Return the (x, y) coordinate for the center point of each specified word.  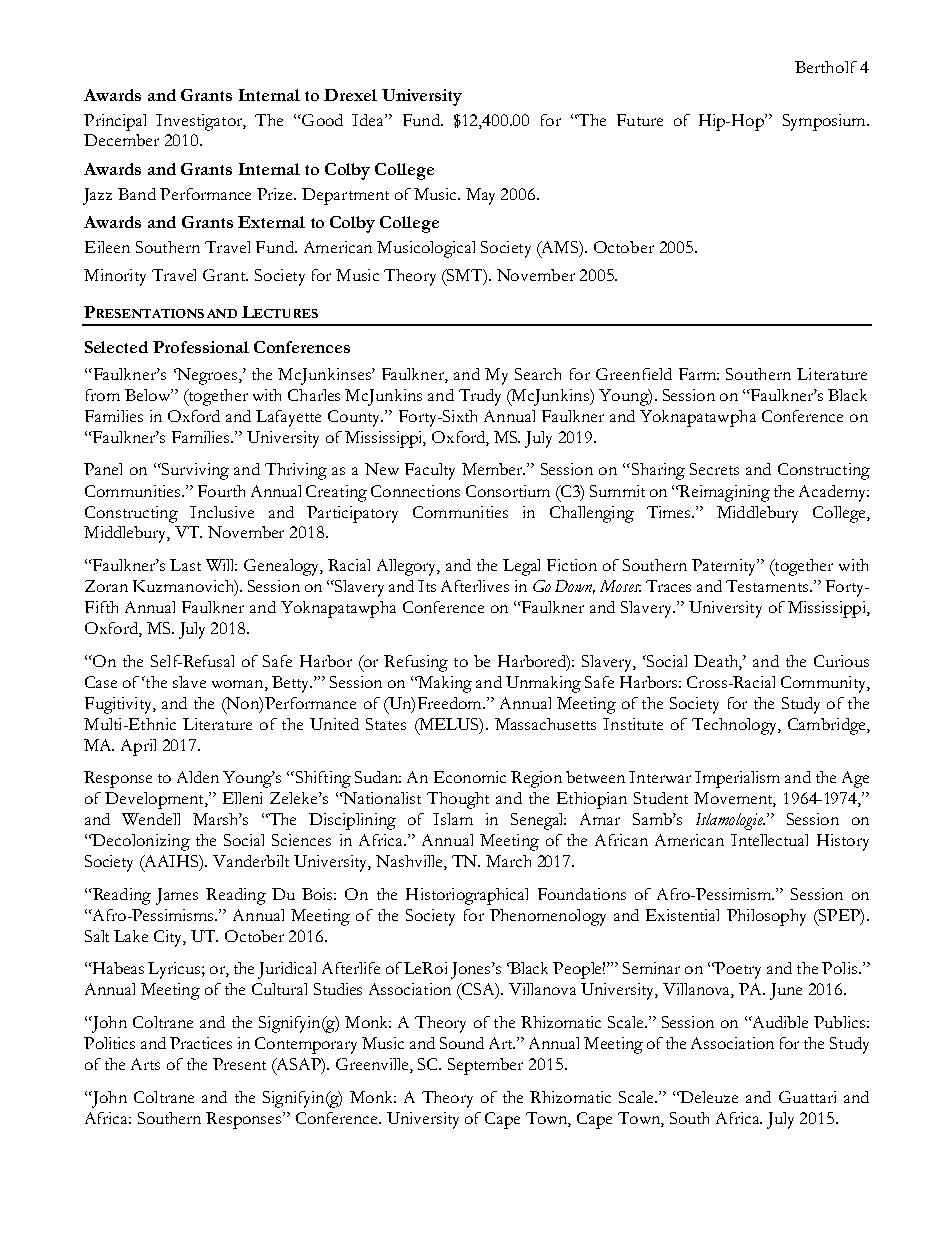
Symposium (825, 122)
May (480, 196)
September (485, 1066)
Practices (201, 1043)
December (121, 140)
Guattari (807, 1097)
